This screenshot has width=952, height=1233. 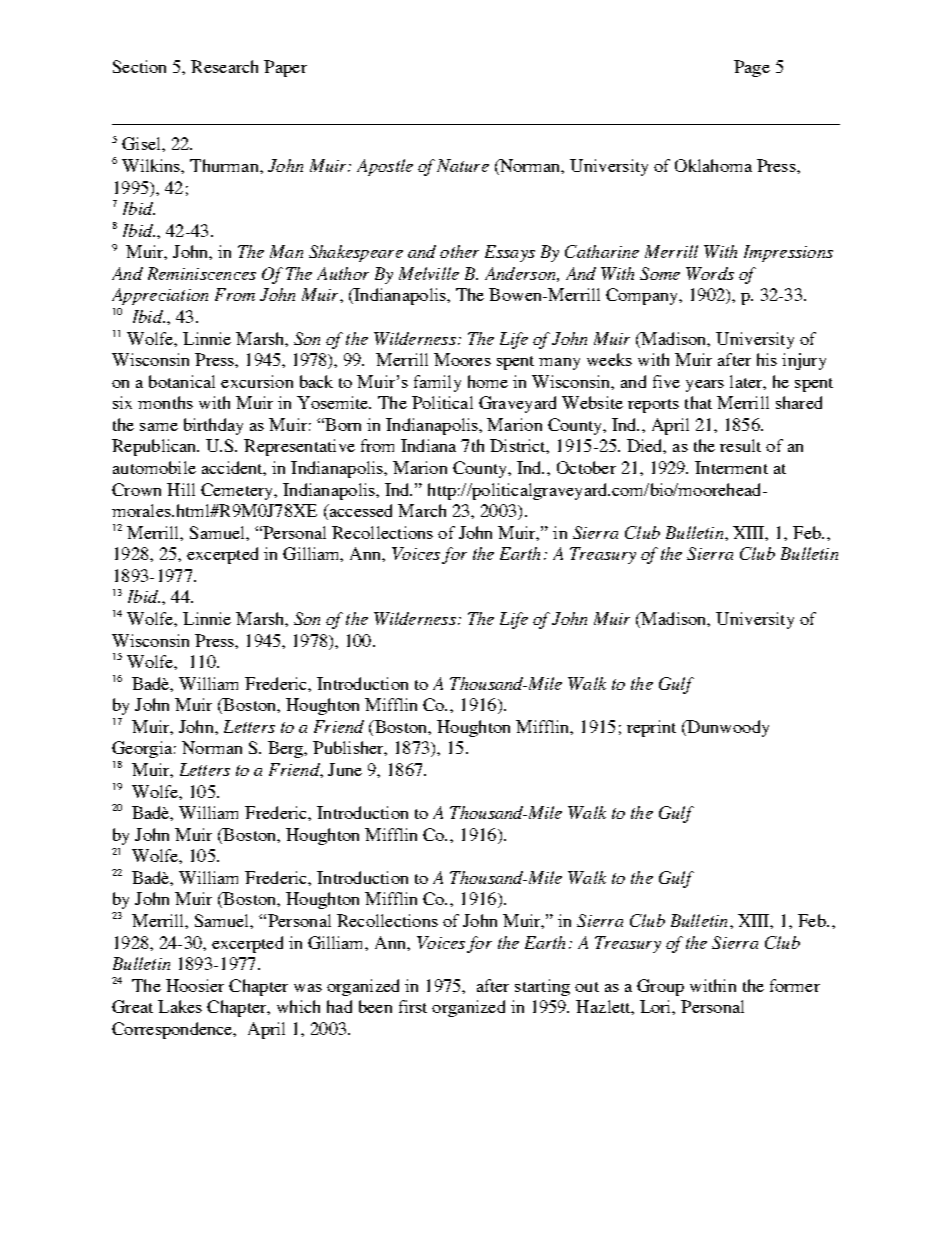 I want to click on Berg, so click(x=287, y=749).
